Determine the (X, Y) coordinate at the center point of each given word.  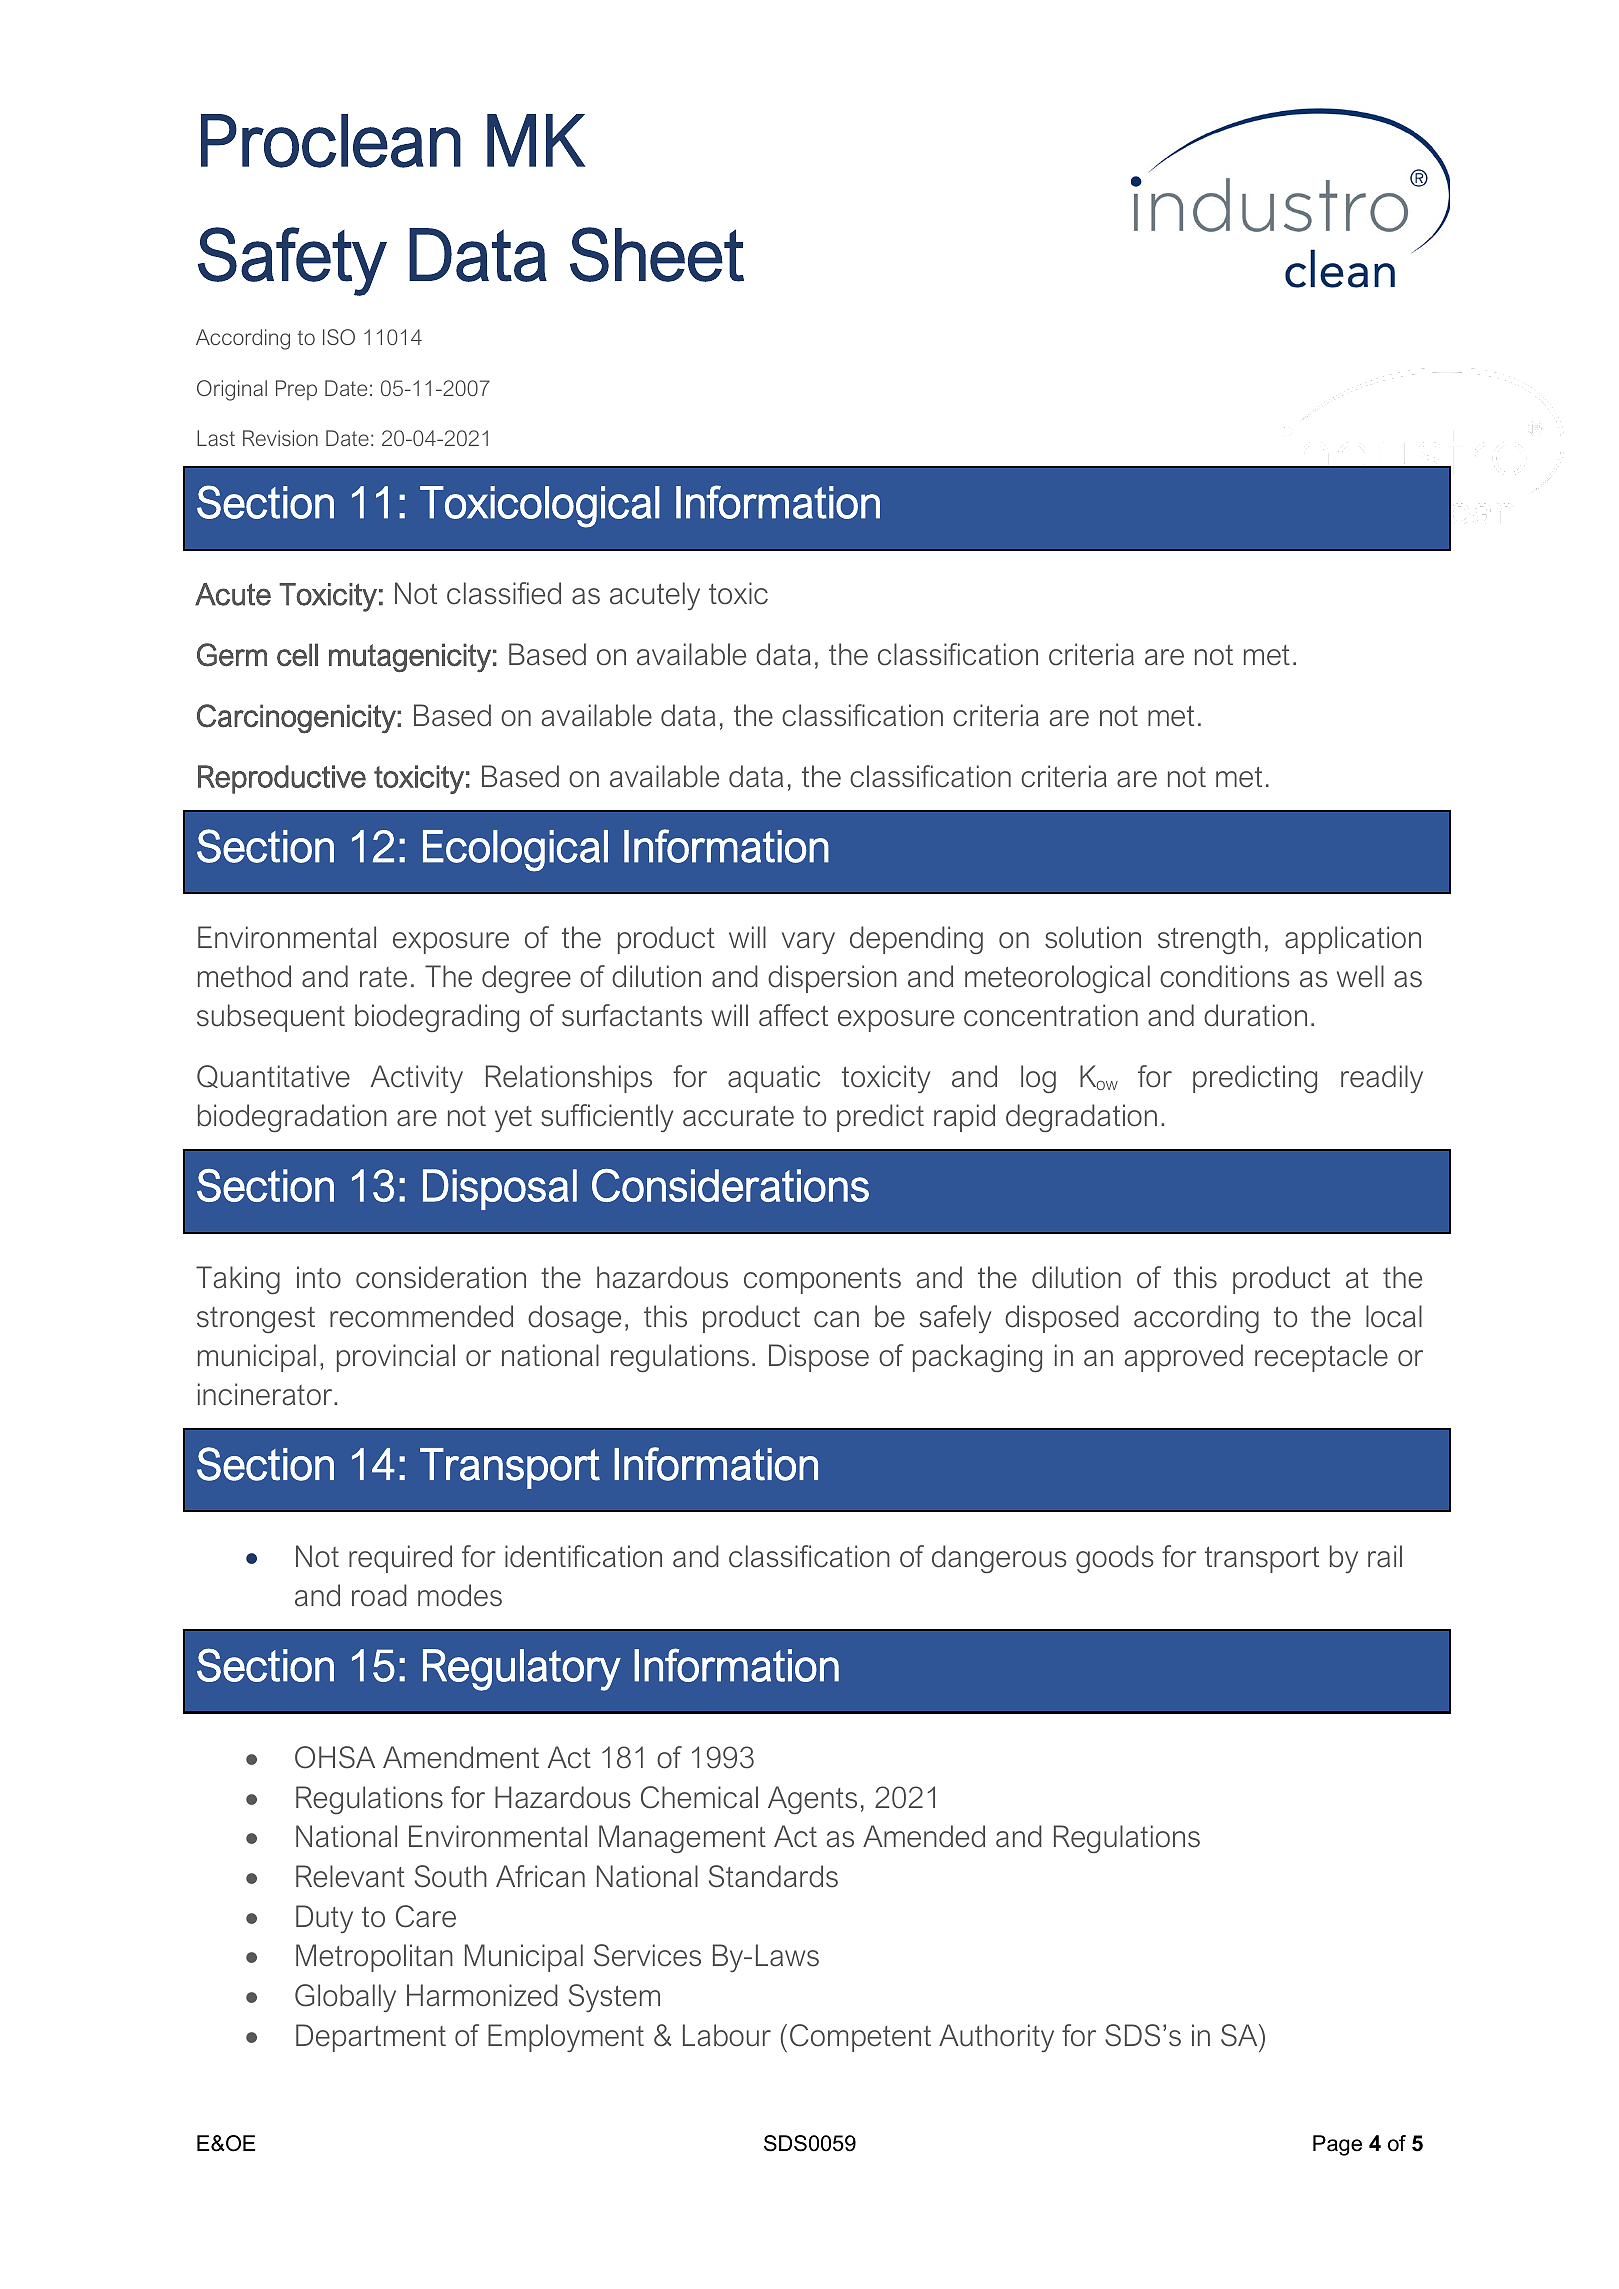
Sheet (657, 254)
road (379, 1595)
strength (1209, 940)
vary (808, 943)
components (822, 1281)
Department (371, 2038)
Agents (812, 1800)
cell (297, 655)
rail (1385, 1556)
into (319, 1277)
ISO (339, 337)
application (1353, 940)
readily (1382, 1079)
